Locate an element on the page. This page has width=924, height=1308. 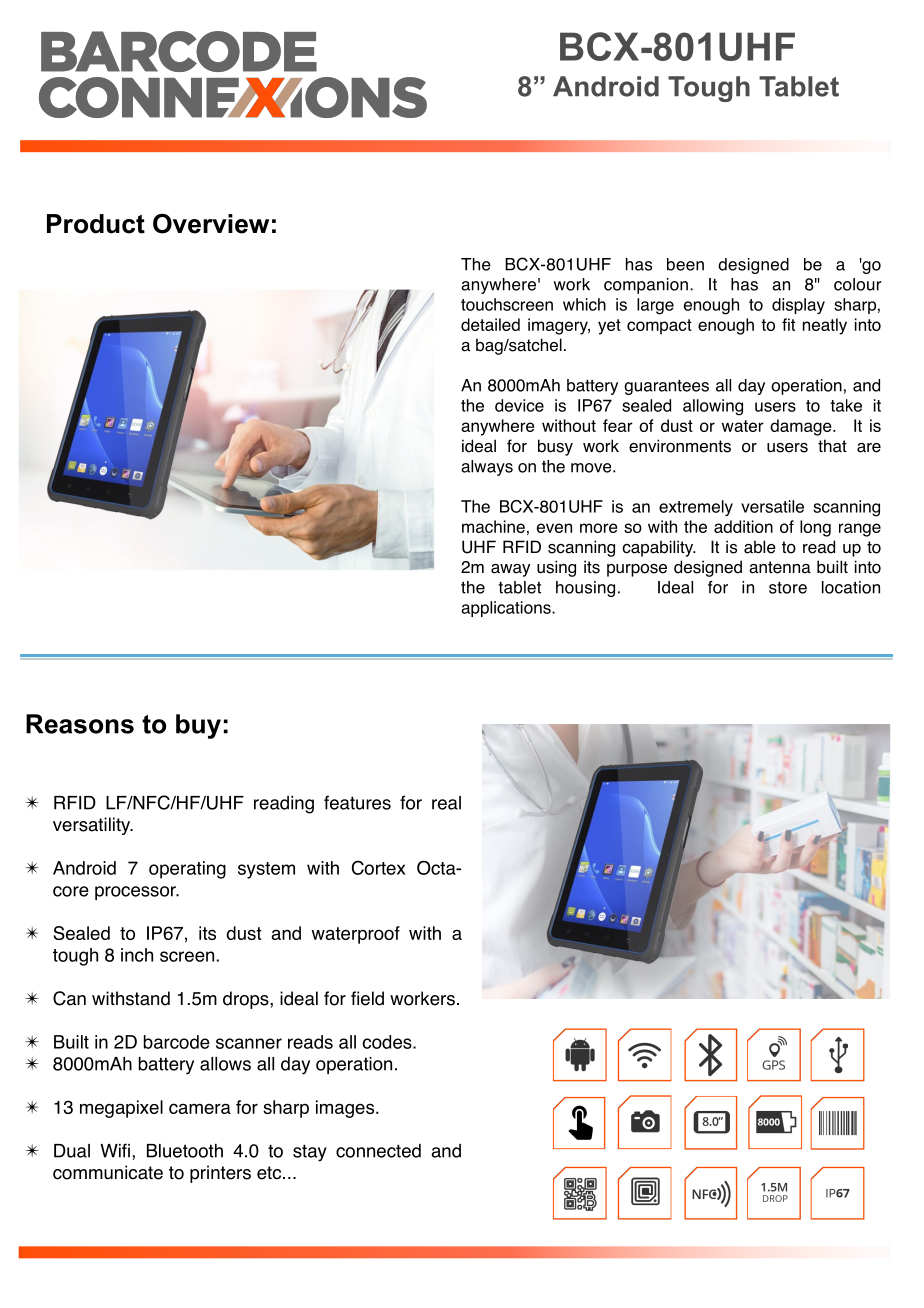
damage is located at coordinates (802, 427).
